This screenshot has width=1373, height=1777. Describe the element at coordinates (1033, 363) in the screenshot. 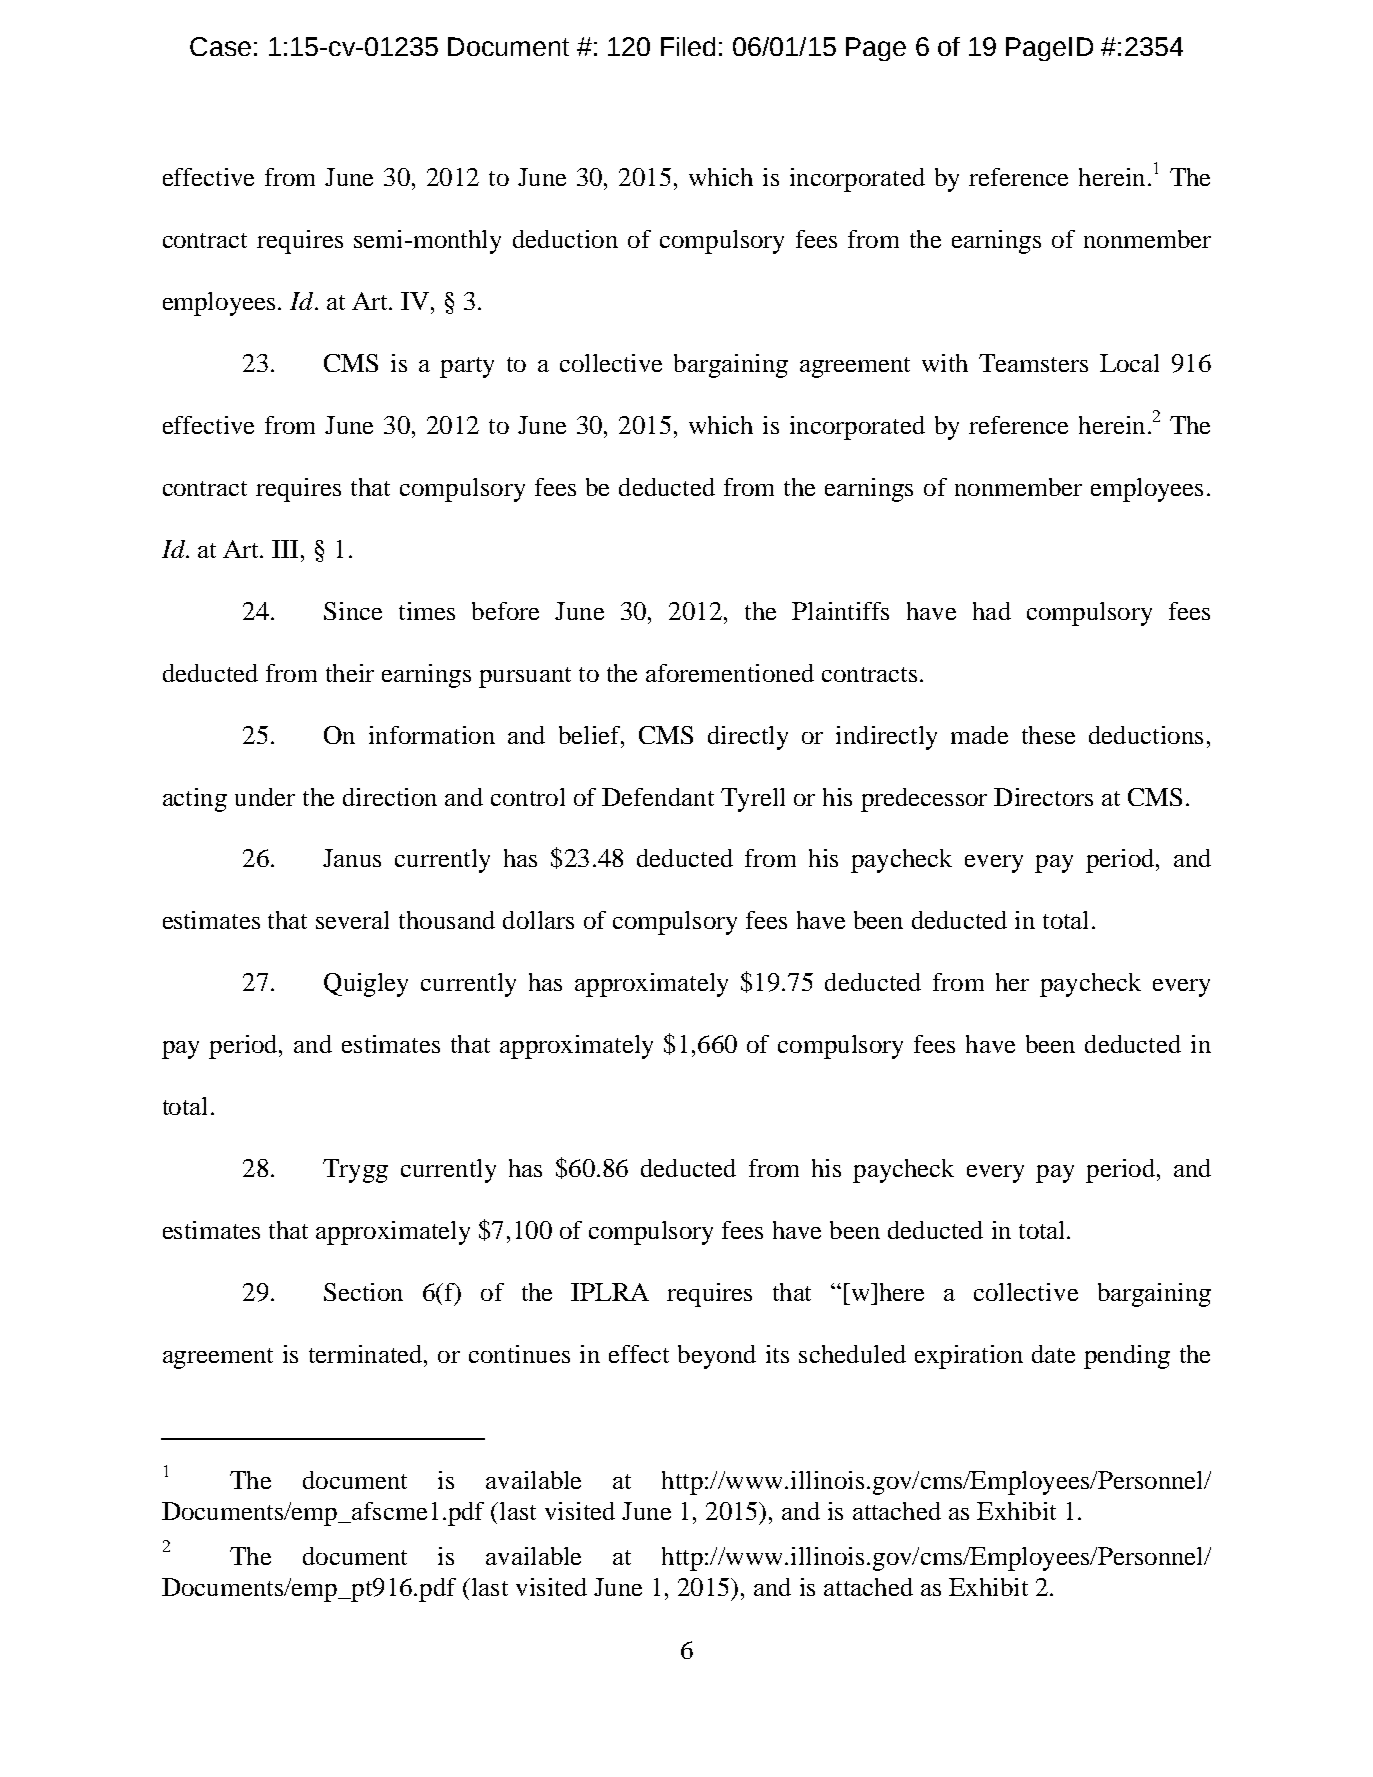

I see `Teamsters` at that location.
